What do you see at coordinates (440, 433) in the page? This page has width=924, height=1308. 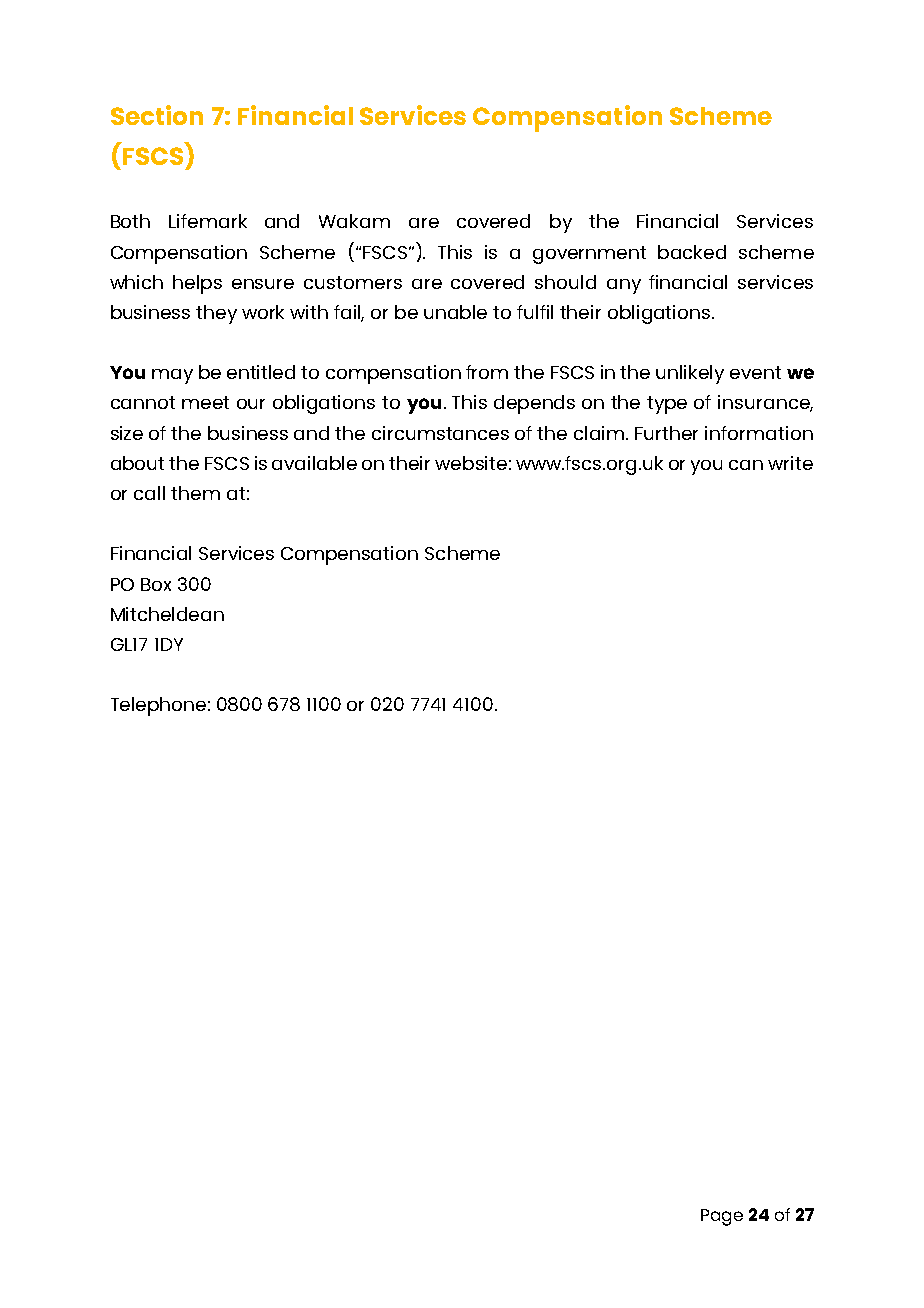 I see `circumstances` at bounding box center [440, 433].
